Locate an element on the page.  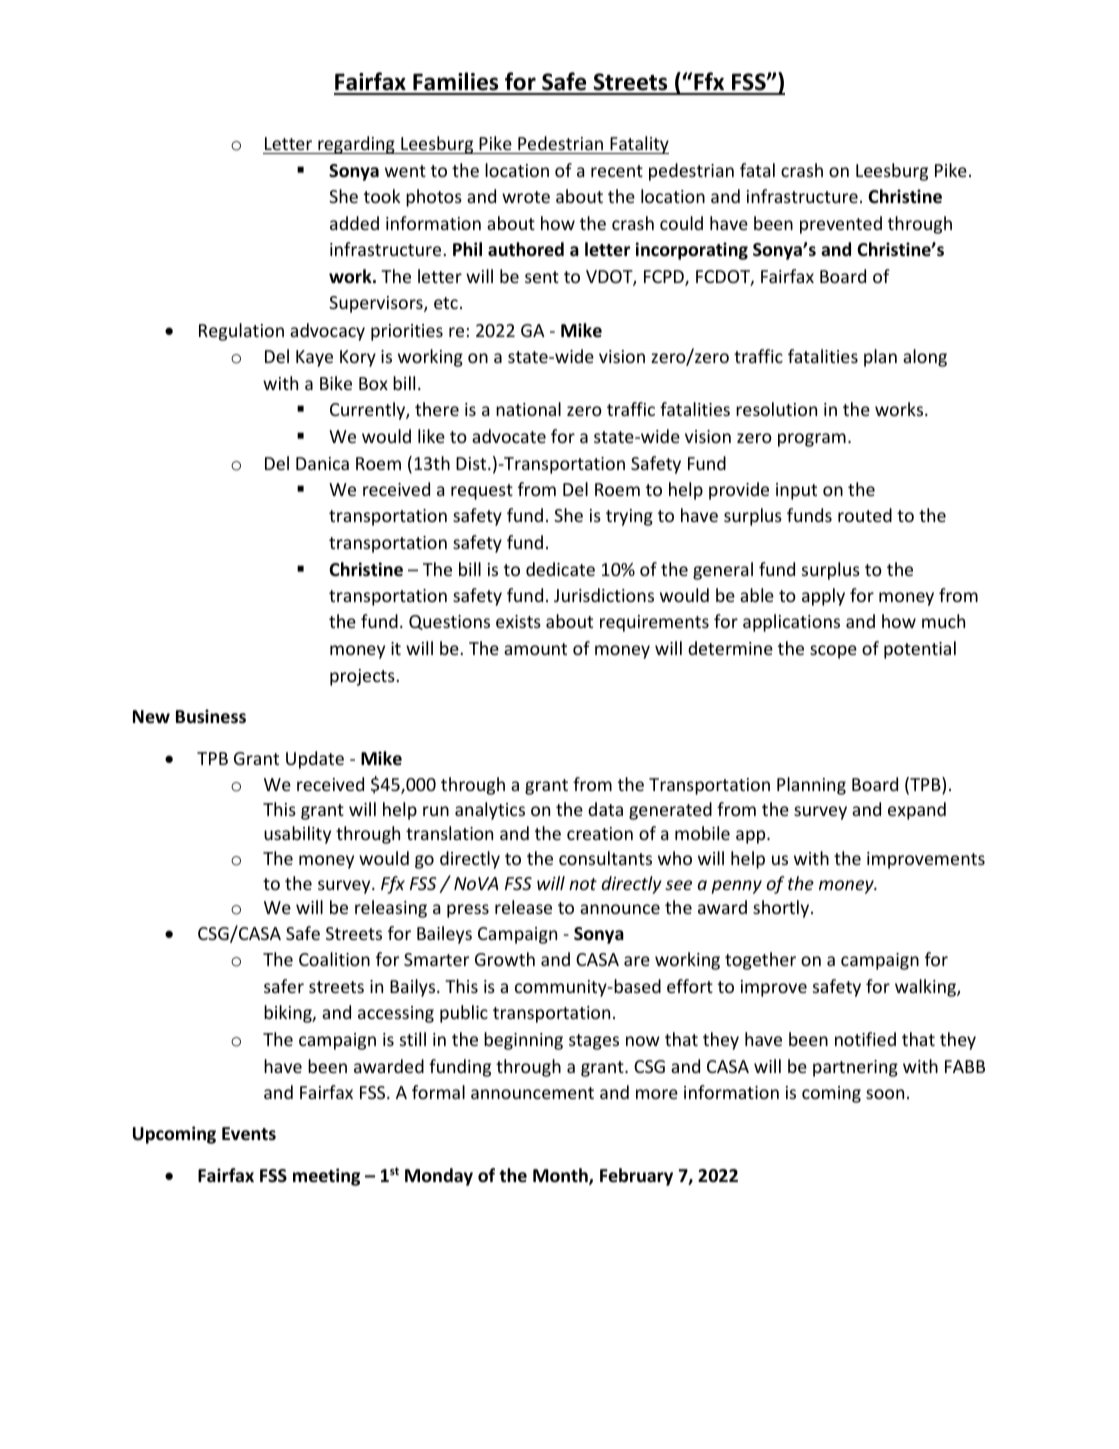
apply is located at coordinates (823, 597).
